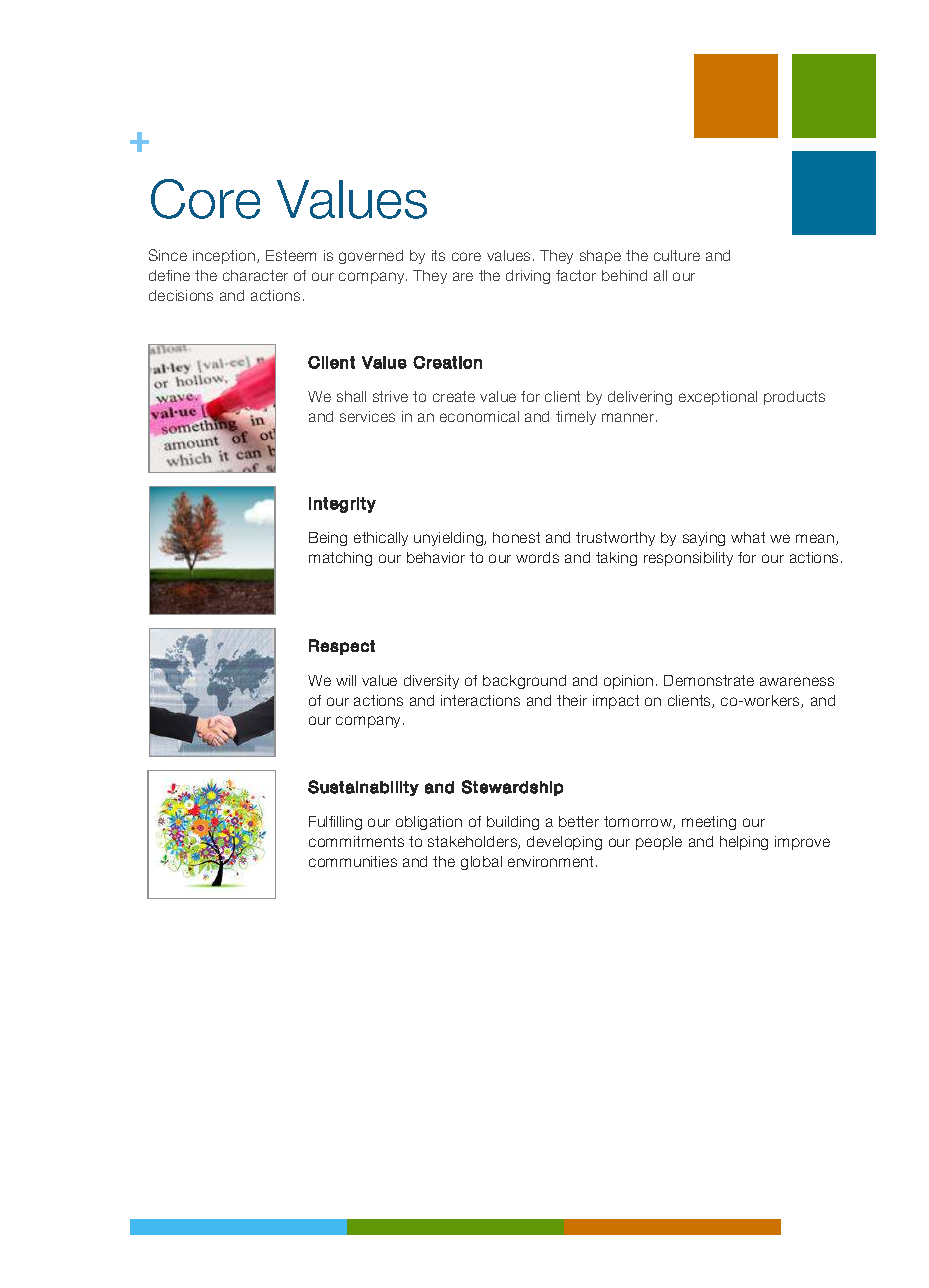 The image size is (929, 1288). I want to click on Fulfilling, so click(335, 823).
